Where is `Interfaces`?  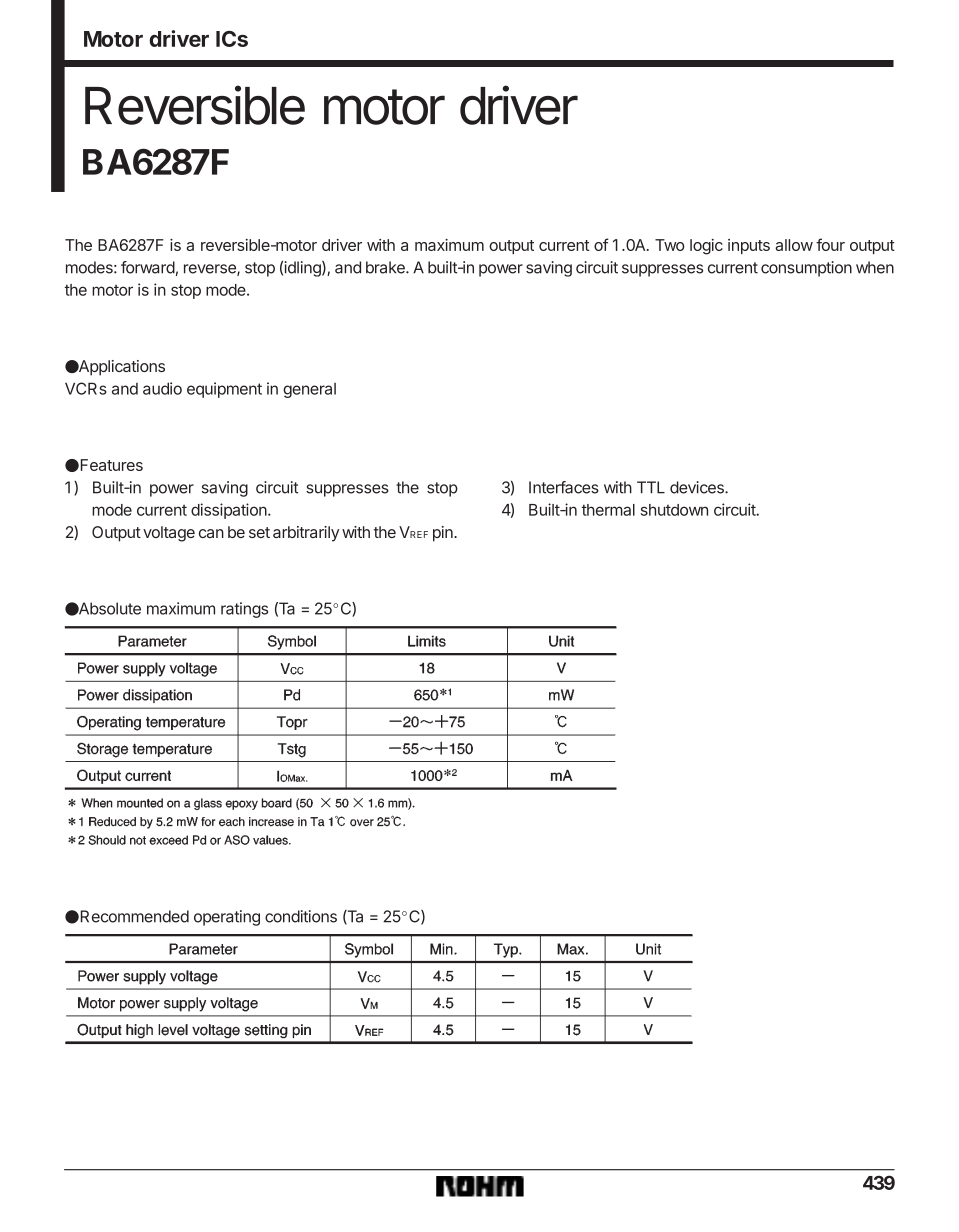 Interfaces is located at coordinates (564, 487).
